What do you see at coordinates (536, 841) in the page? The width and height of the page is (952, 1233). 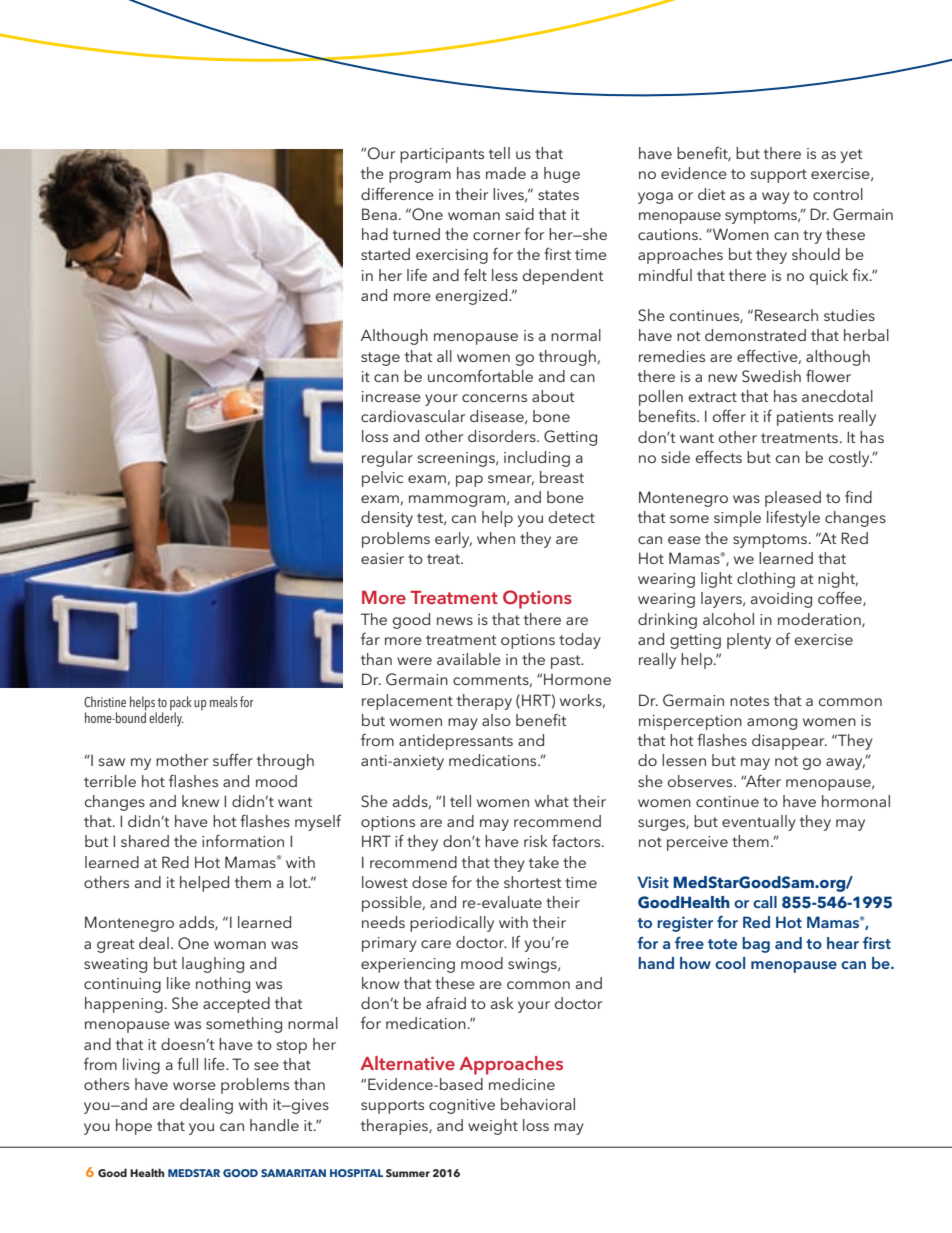 I see `risk` at bounding box center [536, 841].
